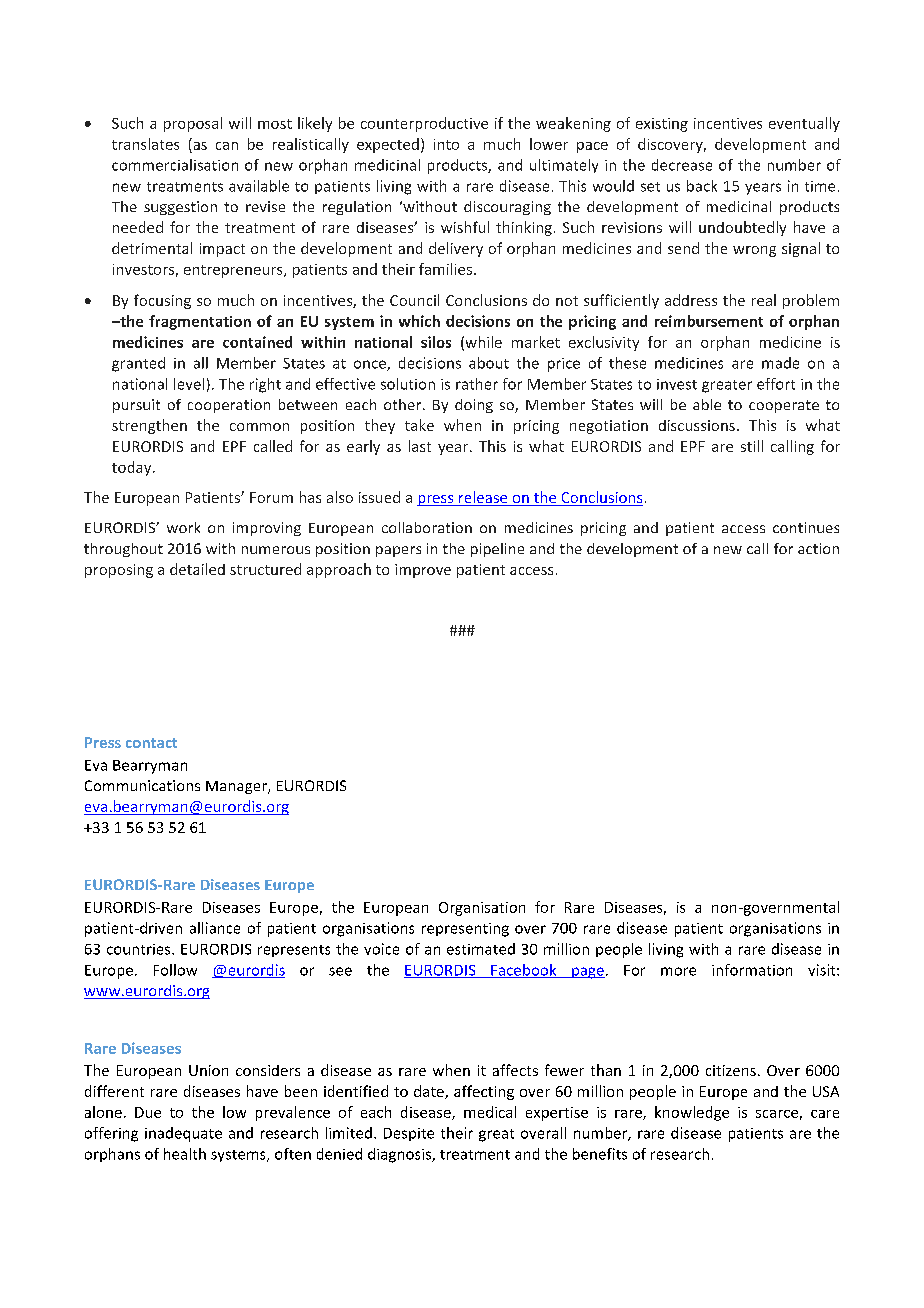 This image has width=924, height=1308. I want to click on information, so click(752, 970).
